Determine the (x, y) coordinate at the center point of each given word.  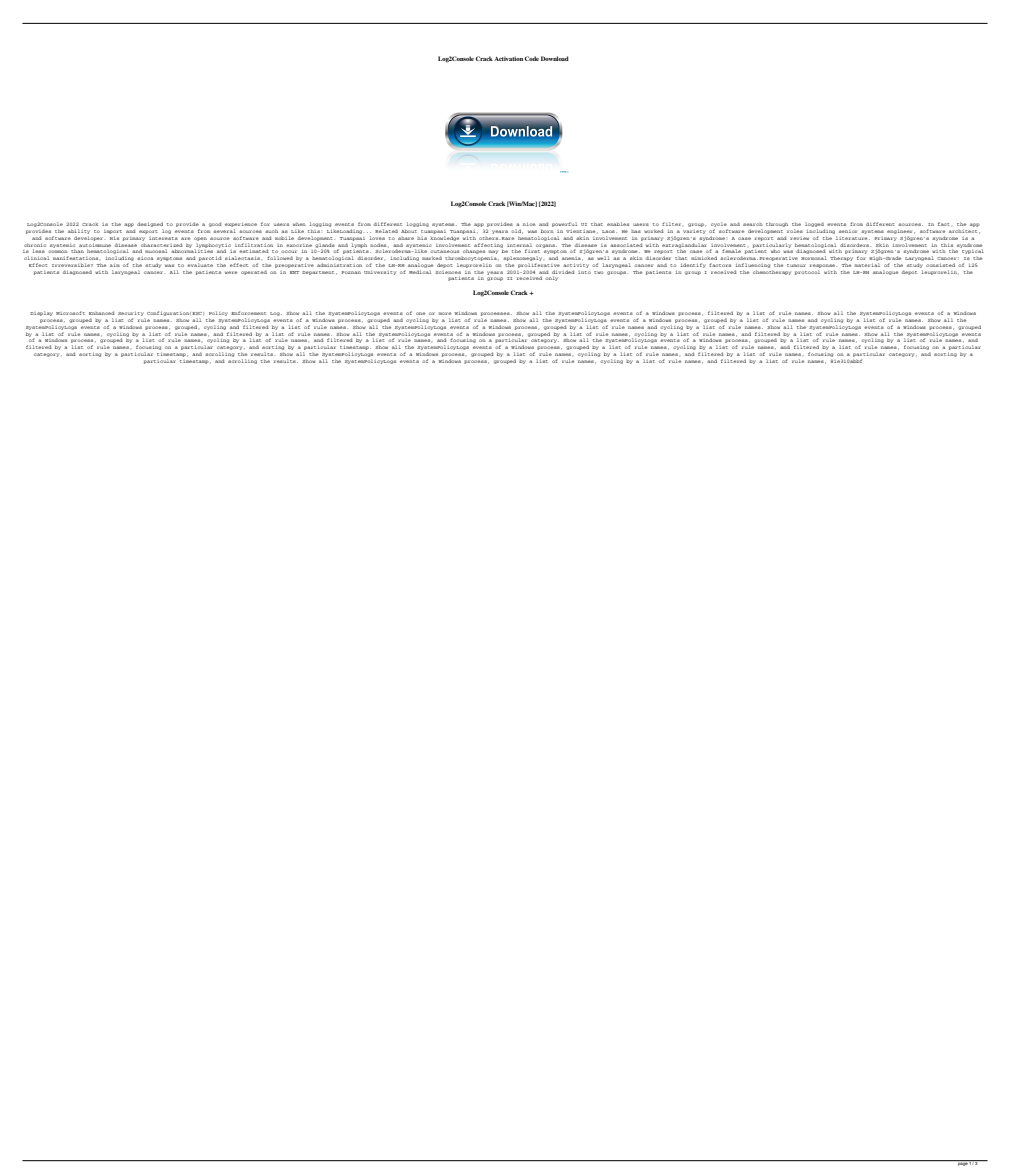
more (445, 313)
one (420, 313)
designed (150, 226)
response (823, 266)
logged (815, 226)
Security (131, 315)
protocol (807, 272)
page (962, 1163)
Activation (509, 58)
